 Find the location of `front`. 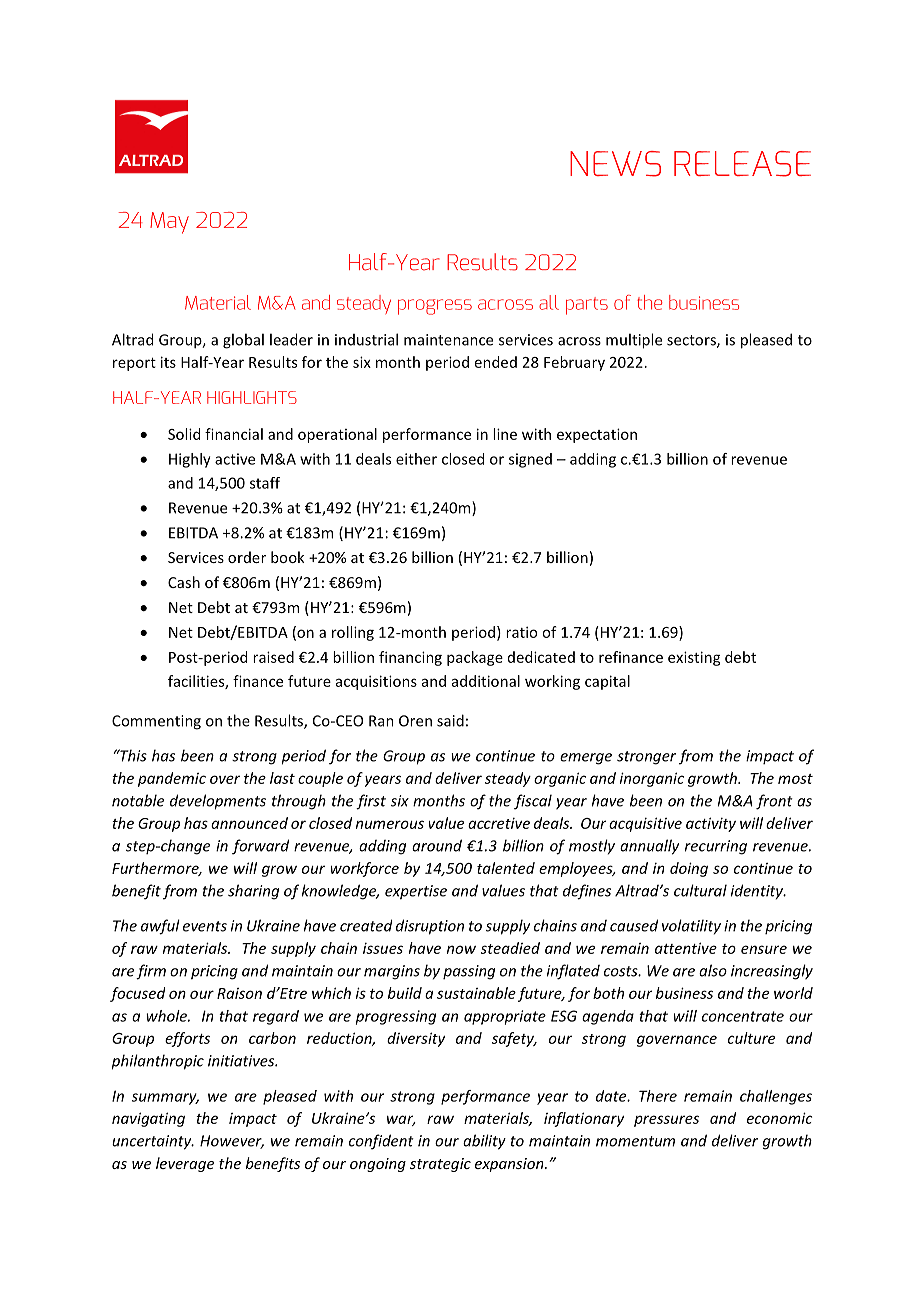

front is located at coordinates (774, 802).
